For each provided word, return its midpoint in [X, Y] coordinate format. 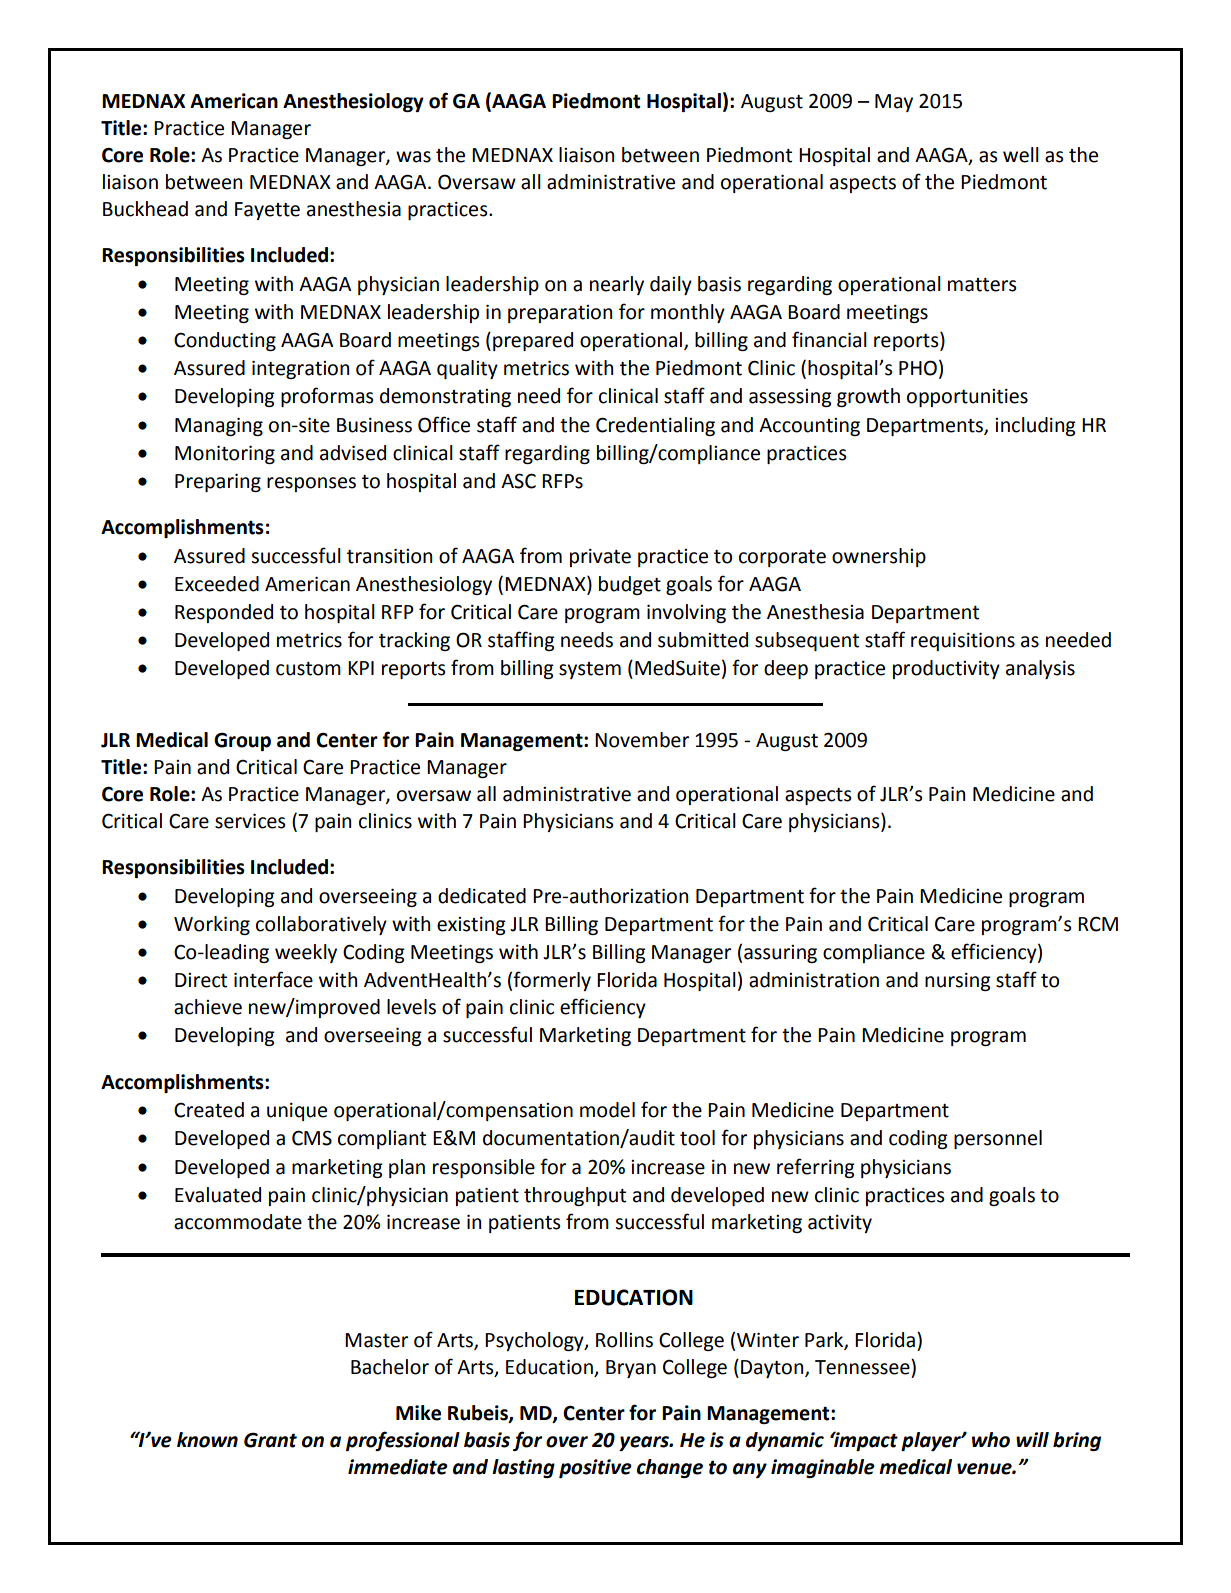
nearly [617, 285]
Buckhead [145, 209]
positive [595, 1468]
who [991, 1440]
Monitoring [225, 454]
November [642, 740]
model [607, 1110]
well [1021, 155]
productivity [946, 669]
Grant [270, 1440]
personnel [998, 1139]
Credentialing [655, 426]
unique [297, 1112]
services [250, 821]
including [1035, 426]
